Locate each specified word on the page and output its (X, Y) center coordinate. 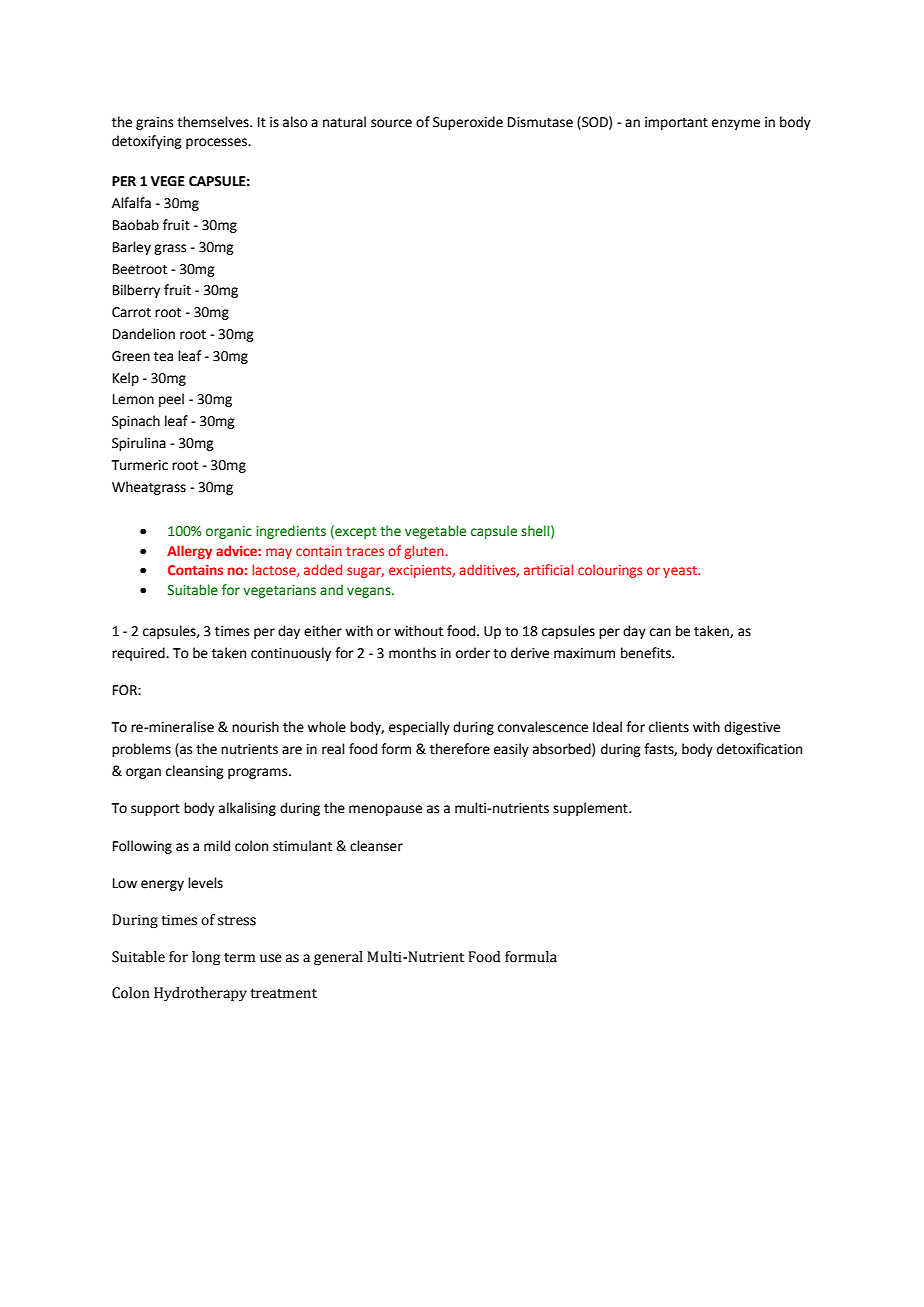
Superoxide (468, 123)
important (676, 123)
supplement (591, 809)
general (338, 958)
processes (217, 143)
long (206, 958)
